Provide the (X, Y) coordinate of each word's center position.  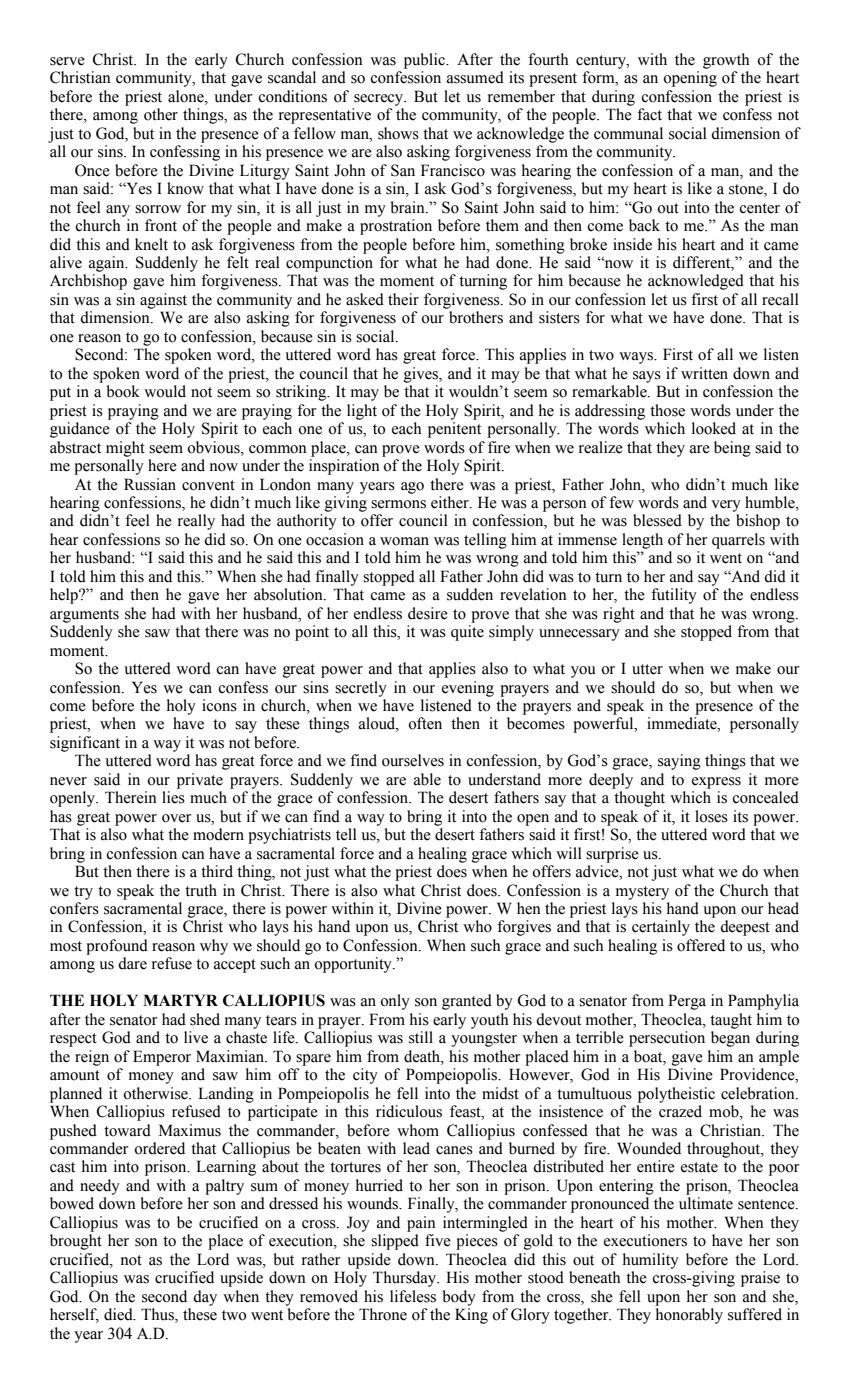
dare (132, 963)
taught (731, 1021)
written (704, 373)
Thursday (406, 1279)
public (425, 61)
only (395, 1002)
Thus (158, 1315)
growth (726, 61)
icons (219, 705)
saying (679, 762)
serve (67, 61)
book (123, 391)
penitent (454, 430)
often (425, 723)
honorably (689, 1316)
